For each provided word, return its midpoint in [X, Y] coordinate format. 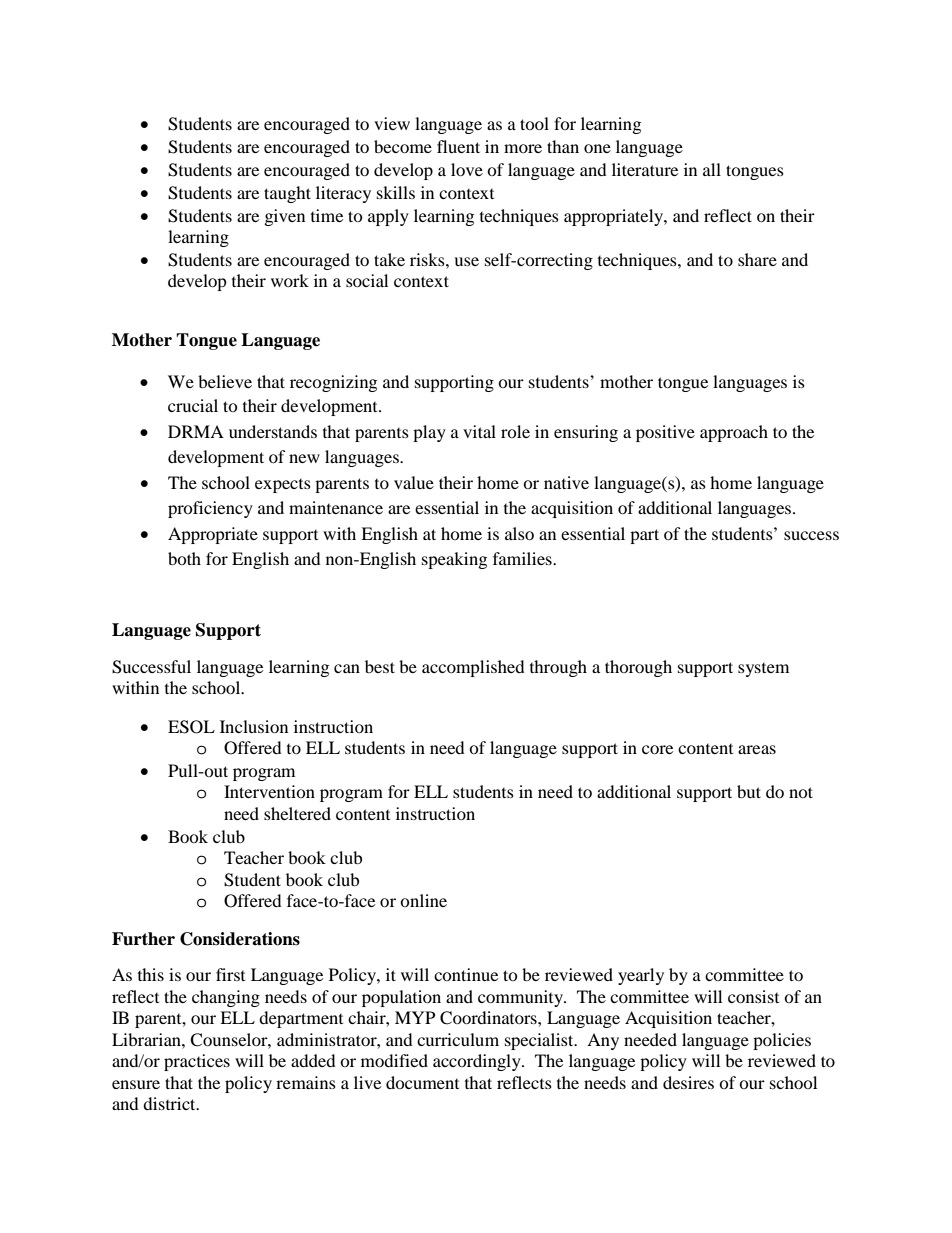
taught [287, 194]
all [712, 169]
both [184, 558]
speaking [454, 560]
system [763, 670]
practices [197, 1062]
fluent [458, 146]
